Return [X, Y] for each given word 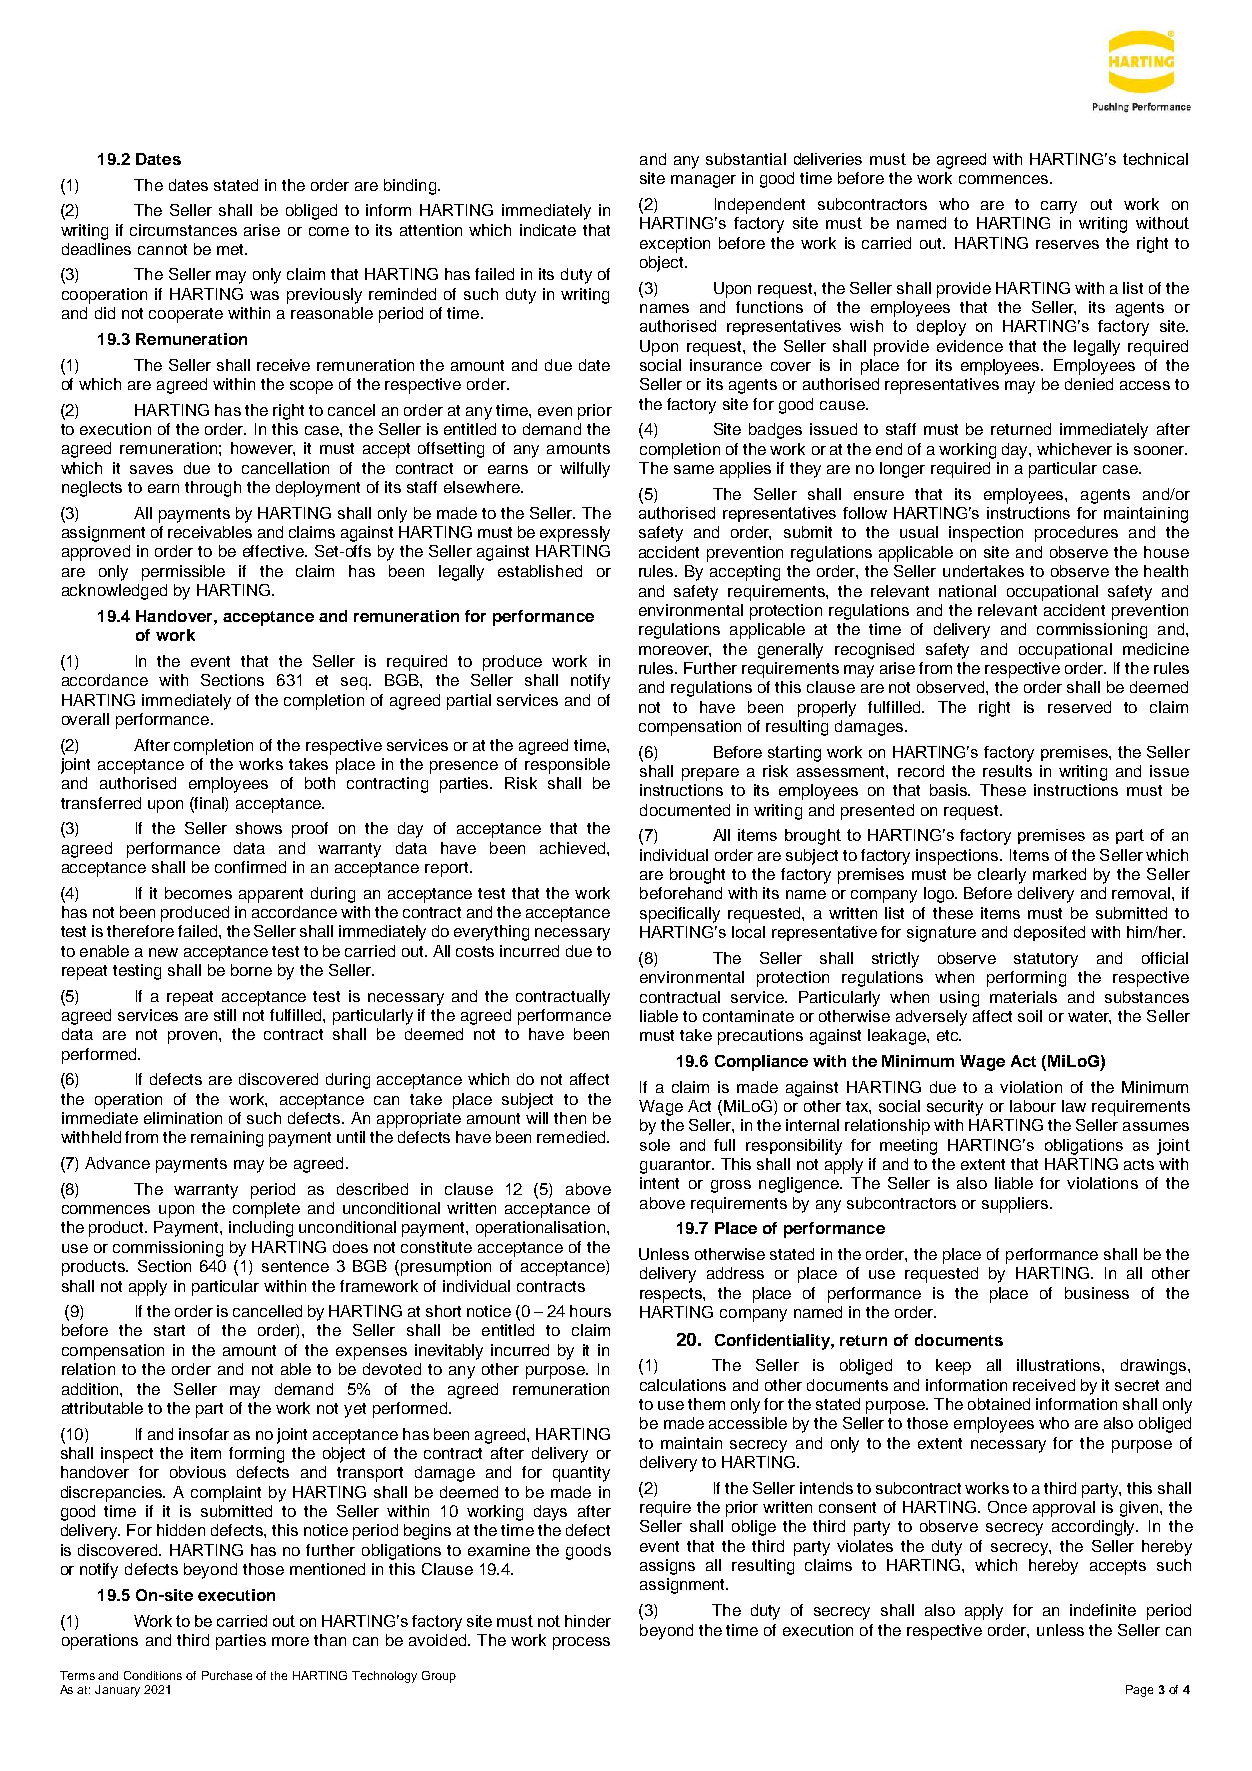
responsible [567, 766]
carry [1059, 207]
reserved [1079, 707]
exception [675, 245]
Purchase [227, 1675]
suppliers [1016, 1205]
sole [655, 1145]
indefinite [1103, 1610]
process [581, 1643]
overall [85, 719]
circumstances [183, 230]
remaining [227, 1139]
